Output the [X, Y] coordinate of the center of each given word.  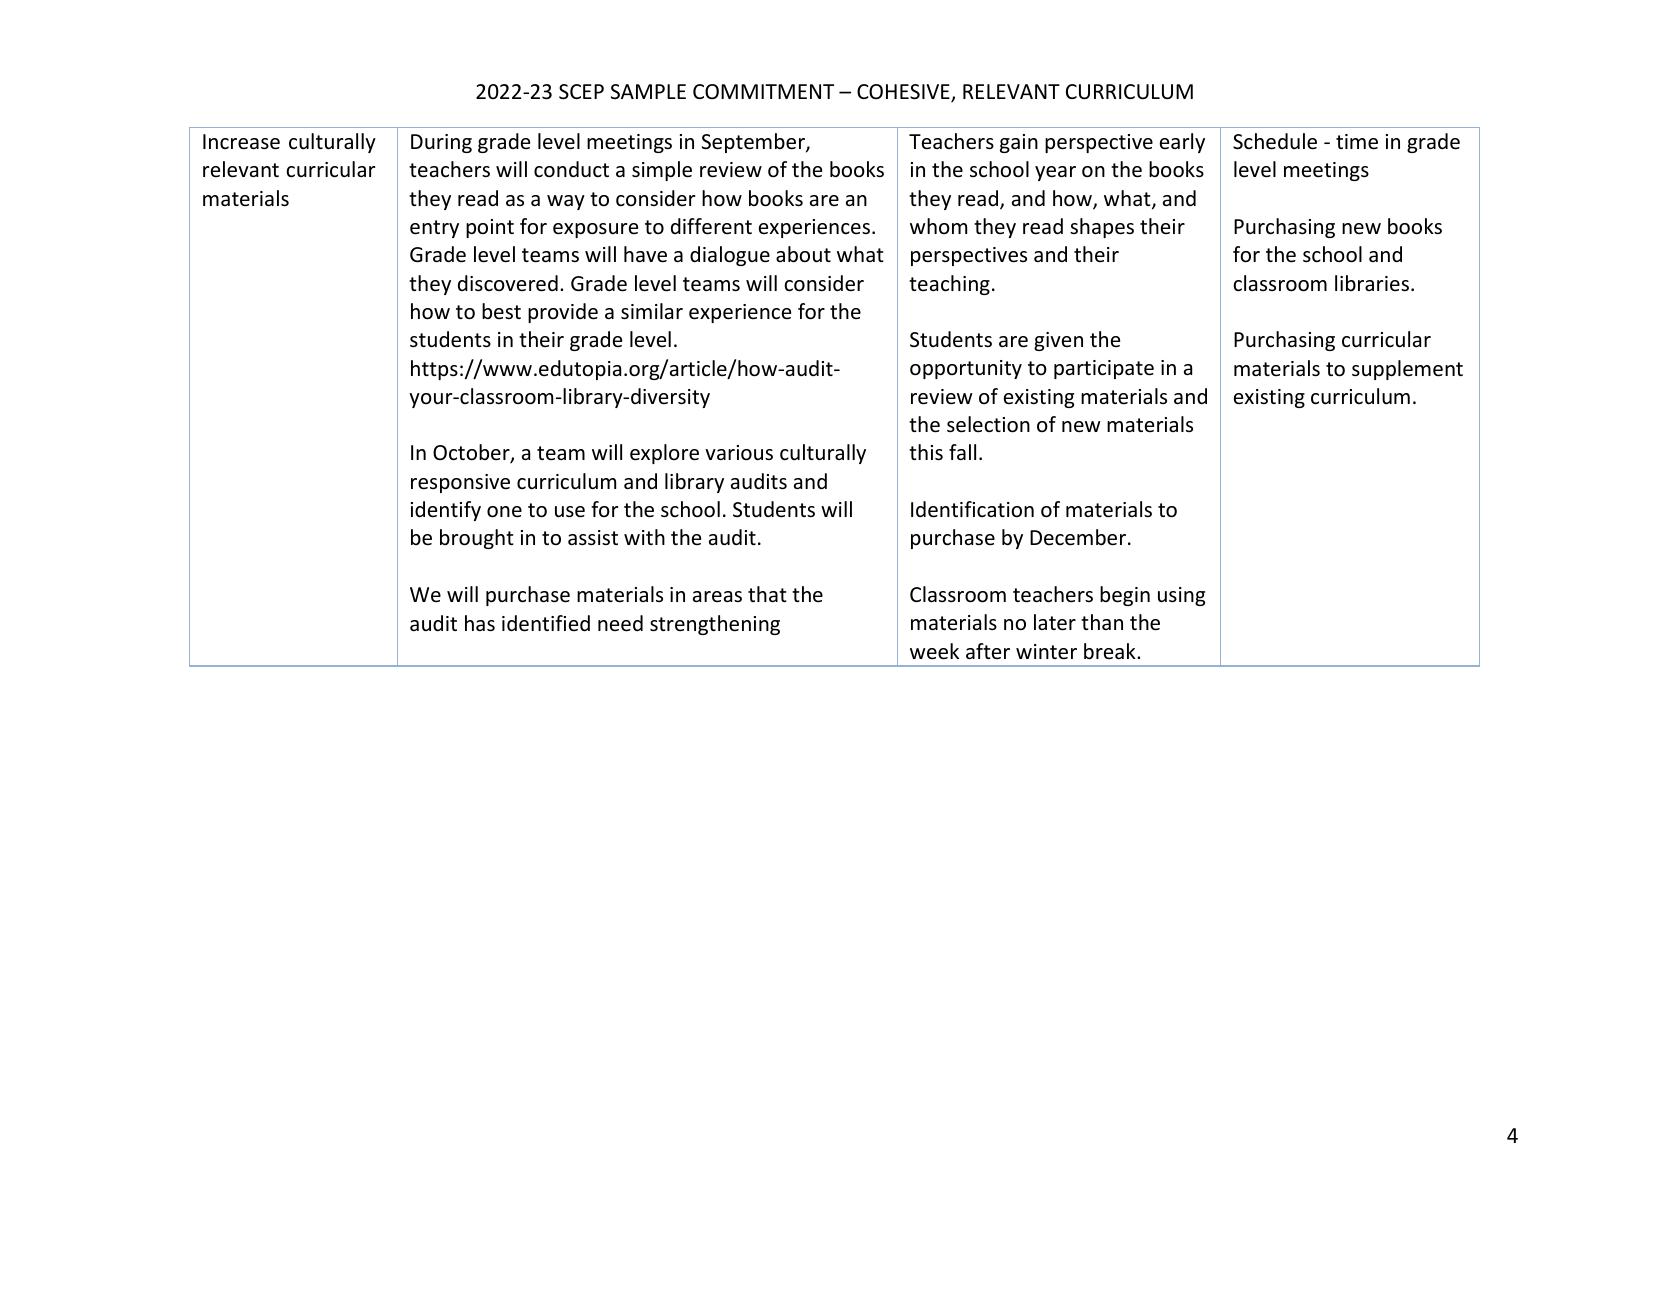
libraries [1372, 283]
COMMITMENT [763, 91]
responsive [460, 483]
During [441, 143]
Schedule [1275, 141]
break [1111, 651]
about [803, 254]
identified [546, 623]
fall [962, 452]
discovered [508, 283]
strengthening [715, 625]
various [739, 453]
